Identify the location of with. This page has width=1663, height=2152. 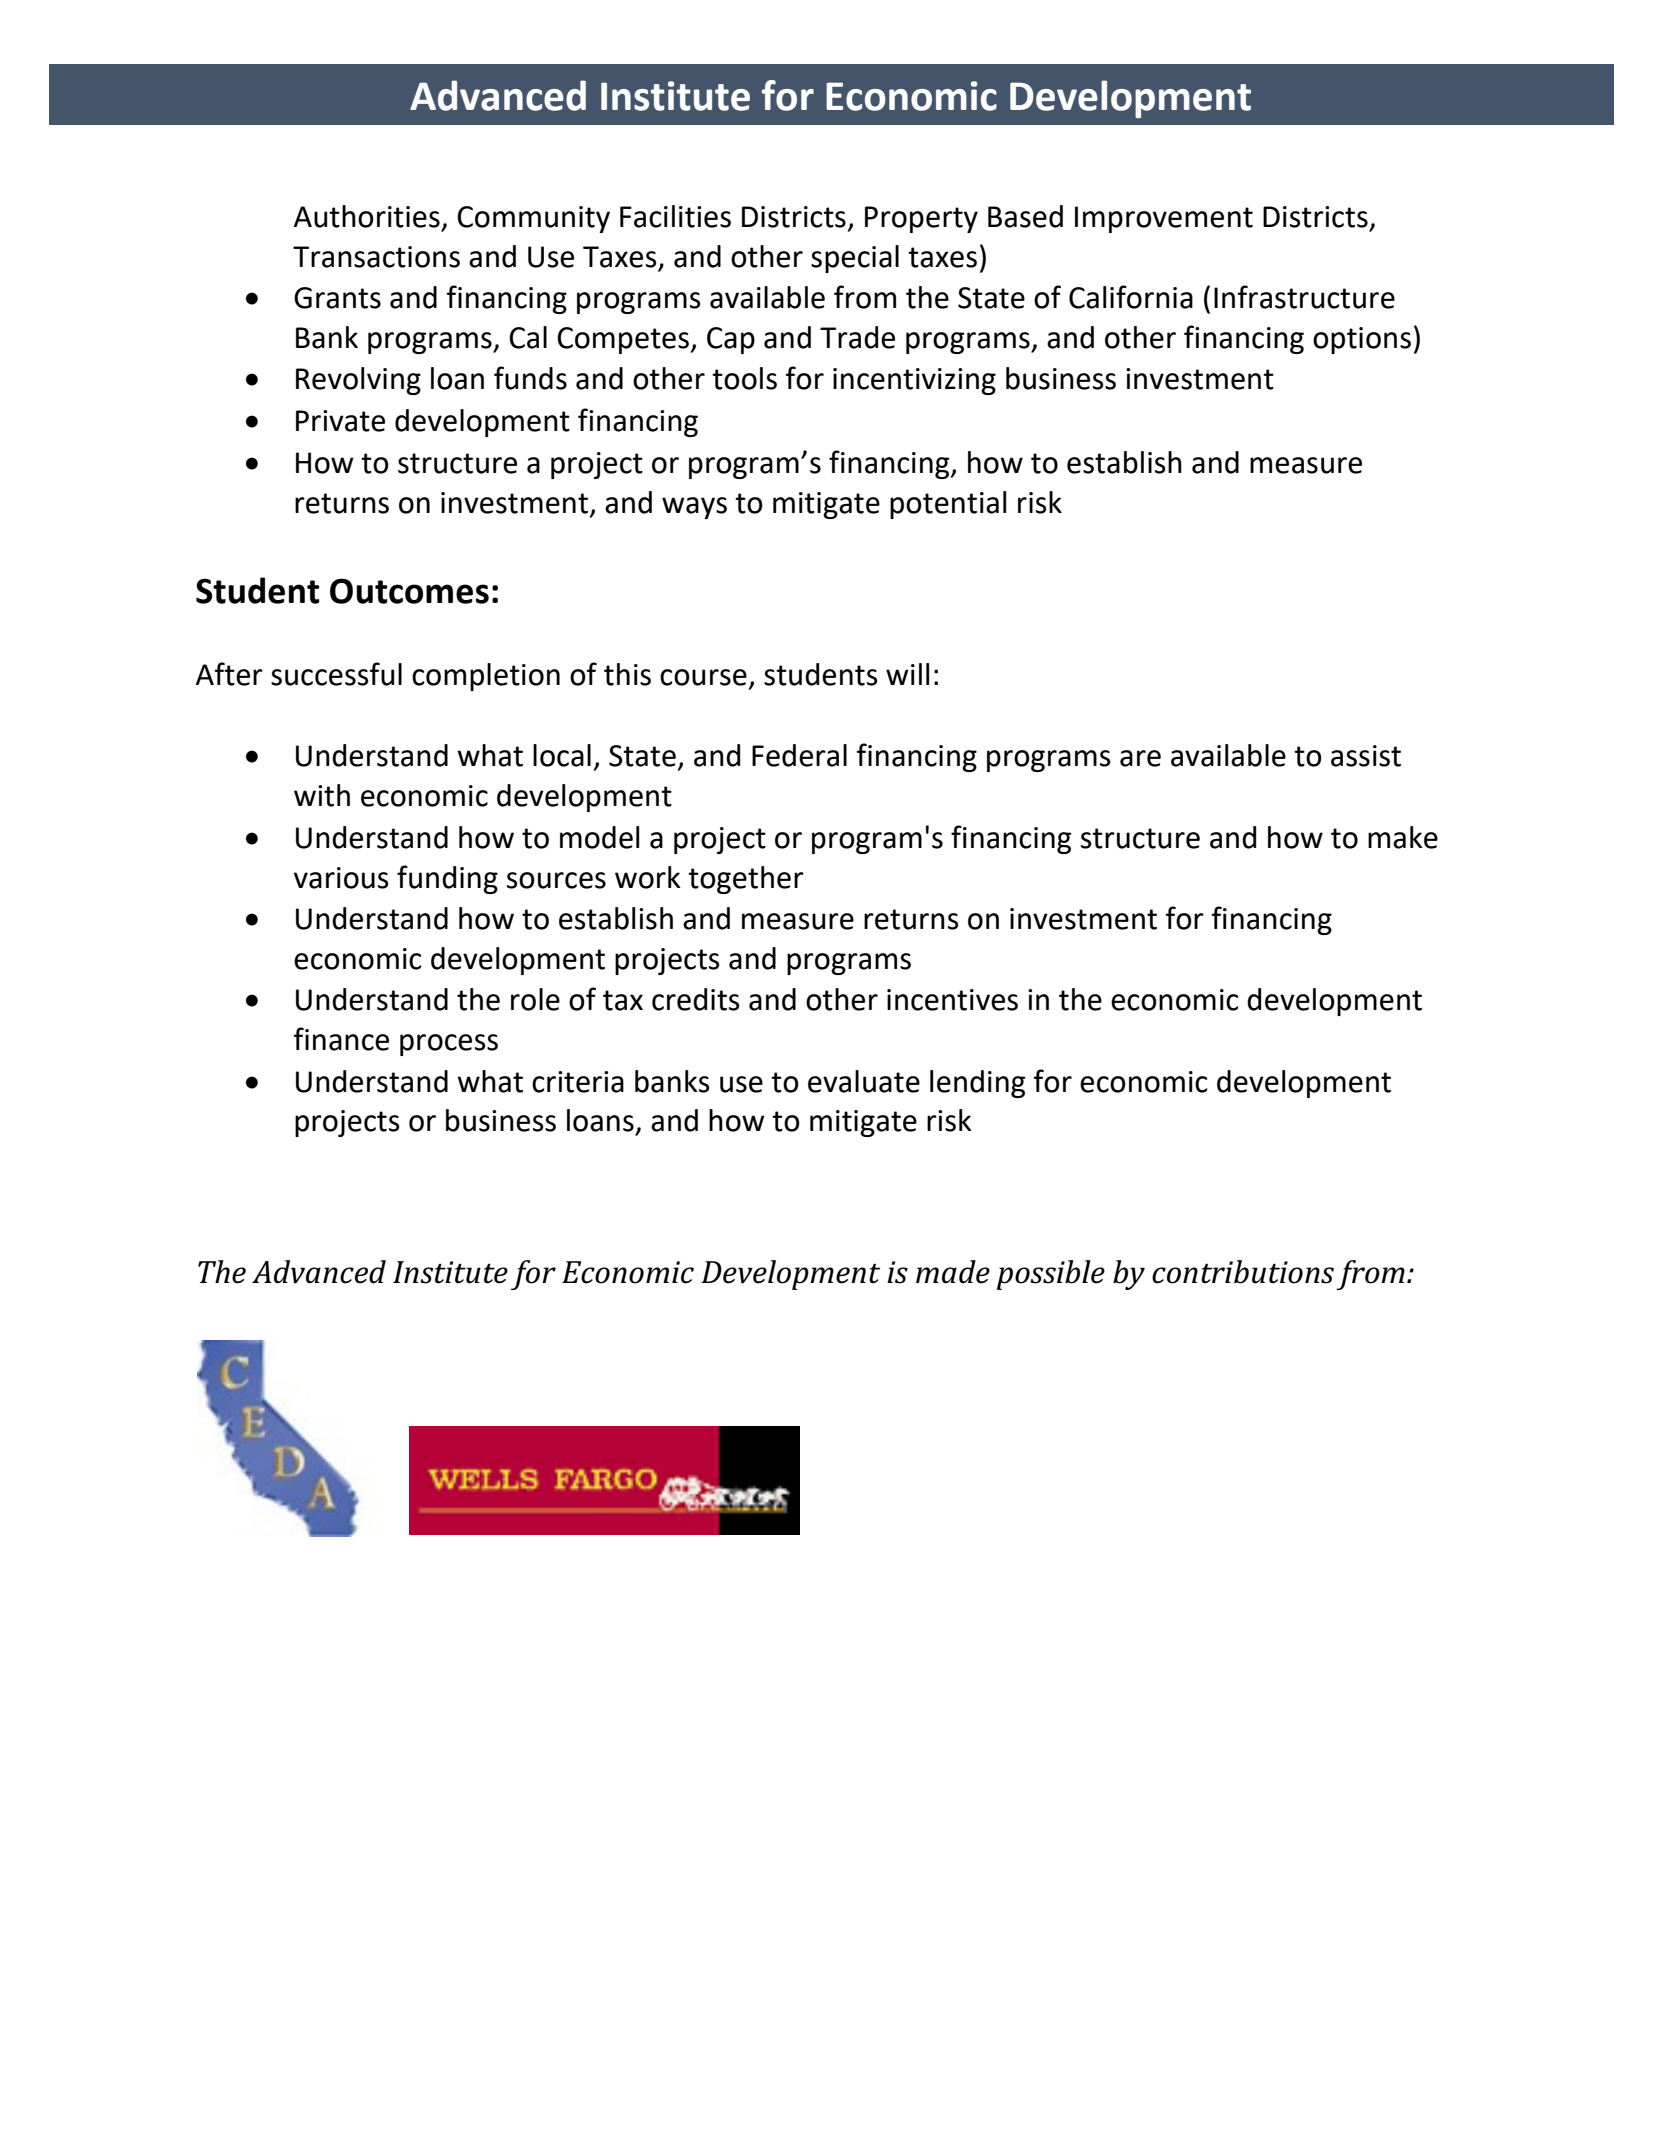
(322, 795).
